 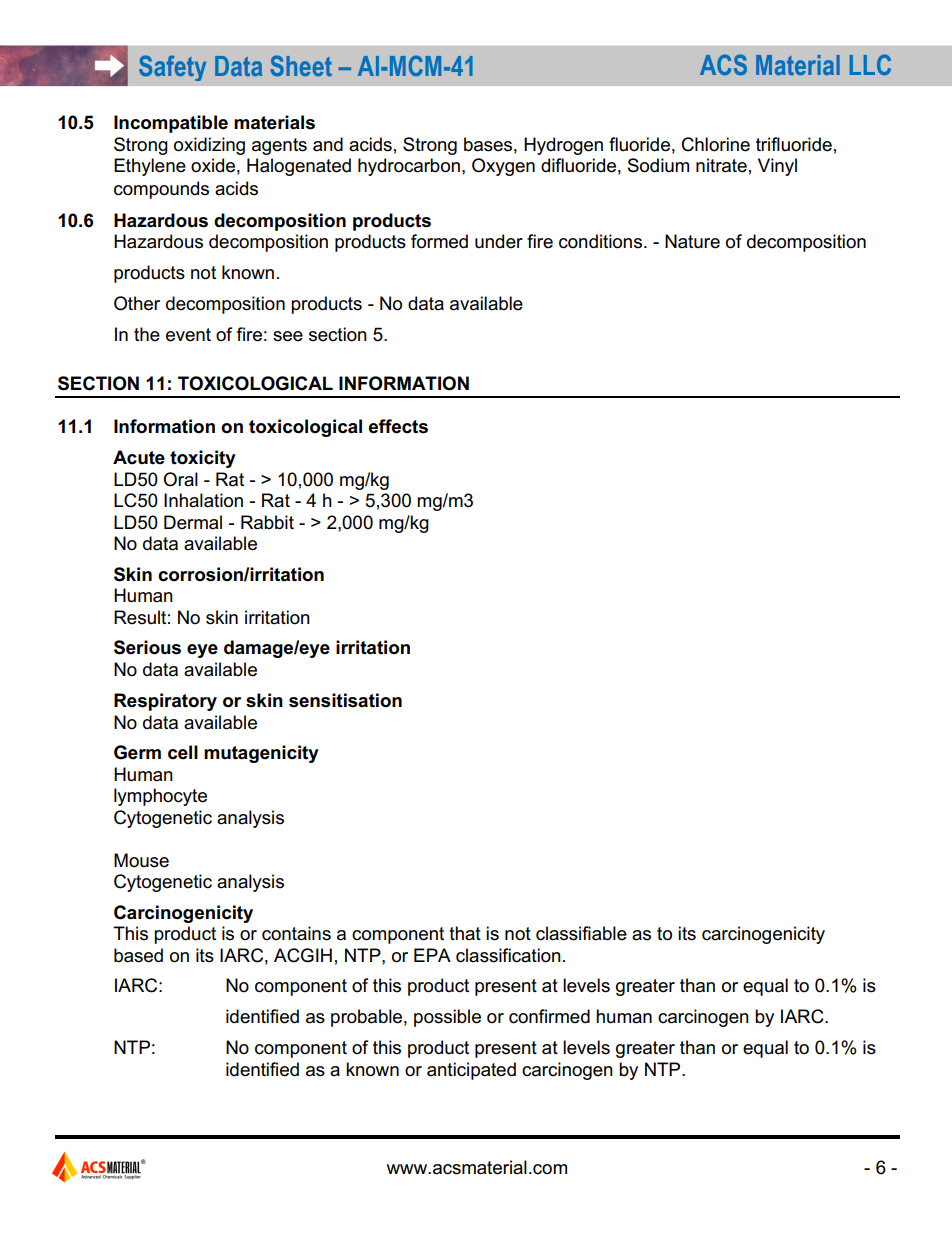 What do you see at coordinates (203, 459) in the screenshot?
I see `toxicity` at bounding box center [203, 459].
